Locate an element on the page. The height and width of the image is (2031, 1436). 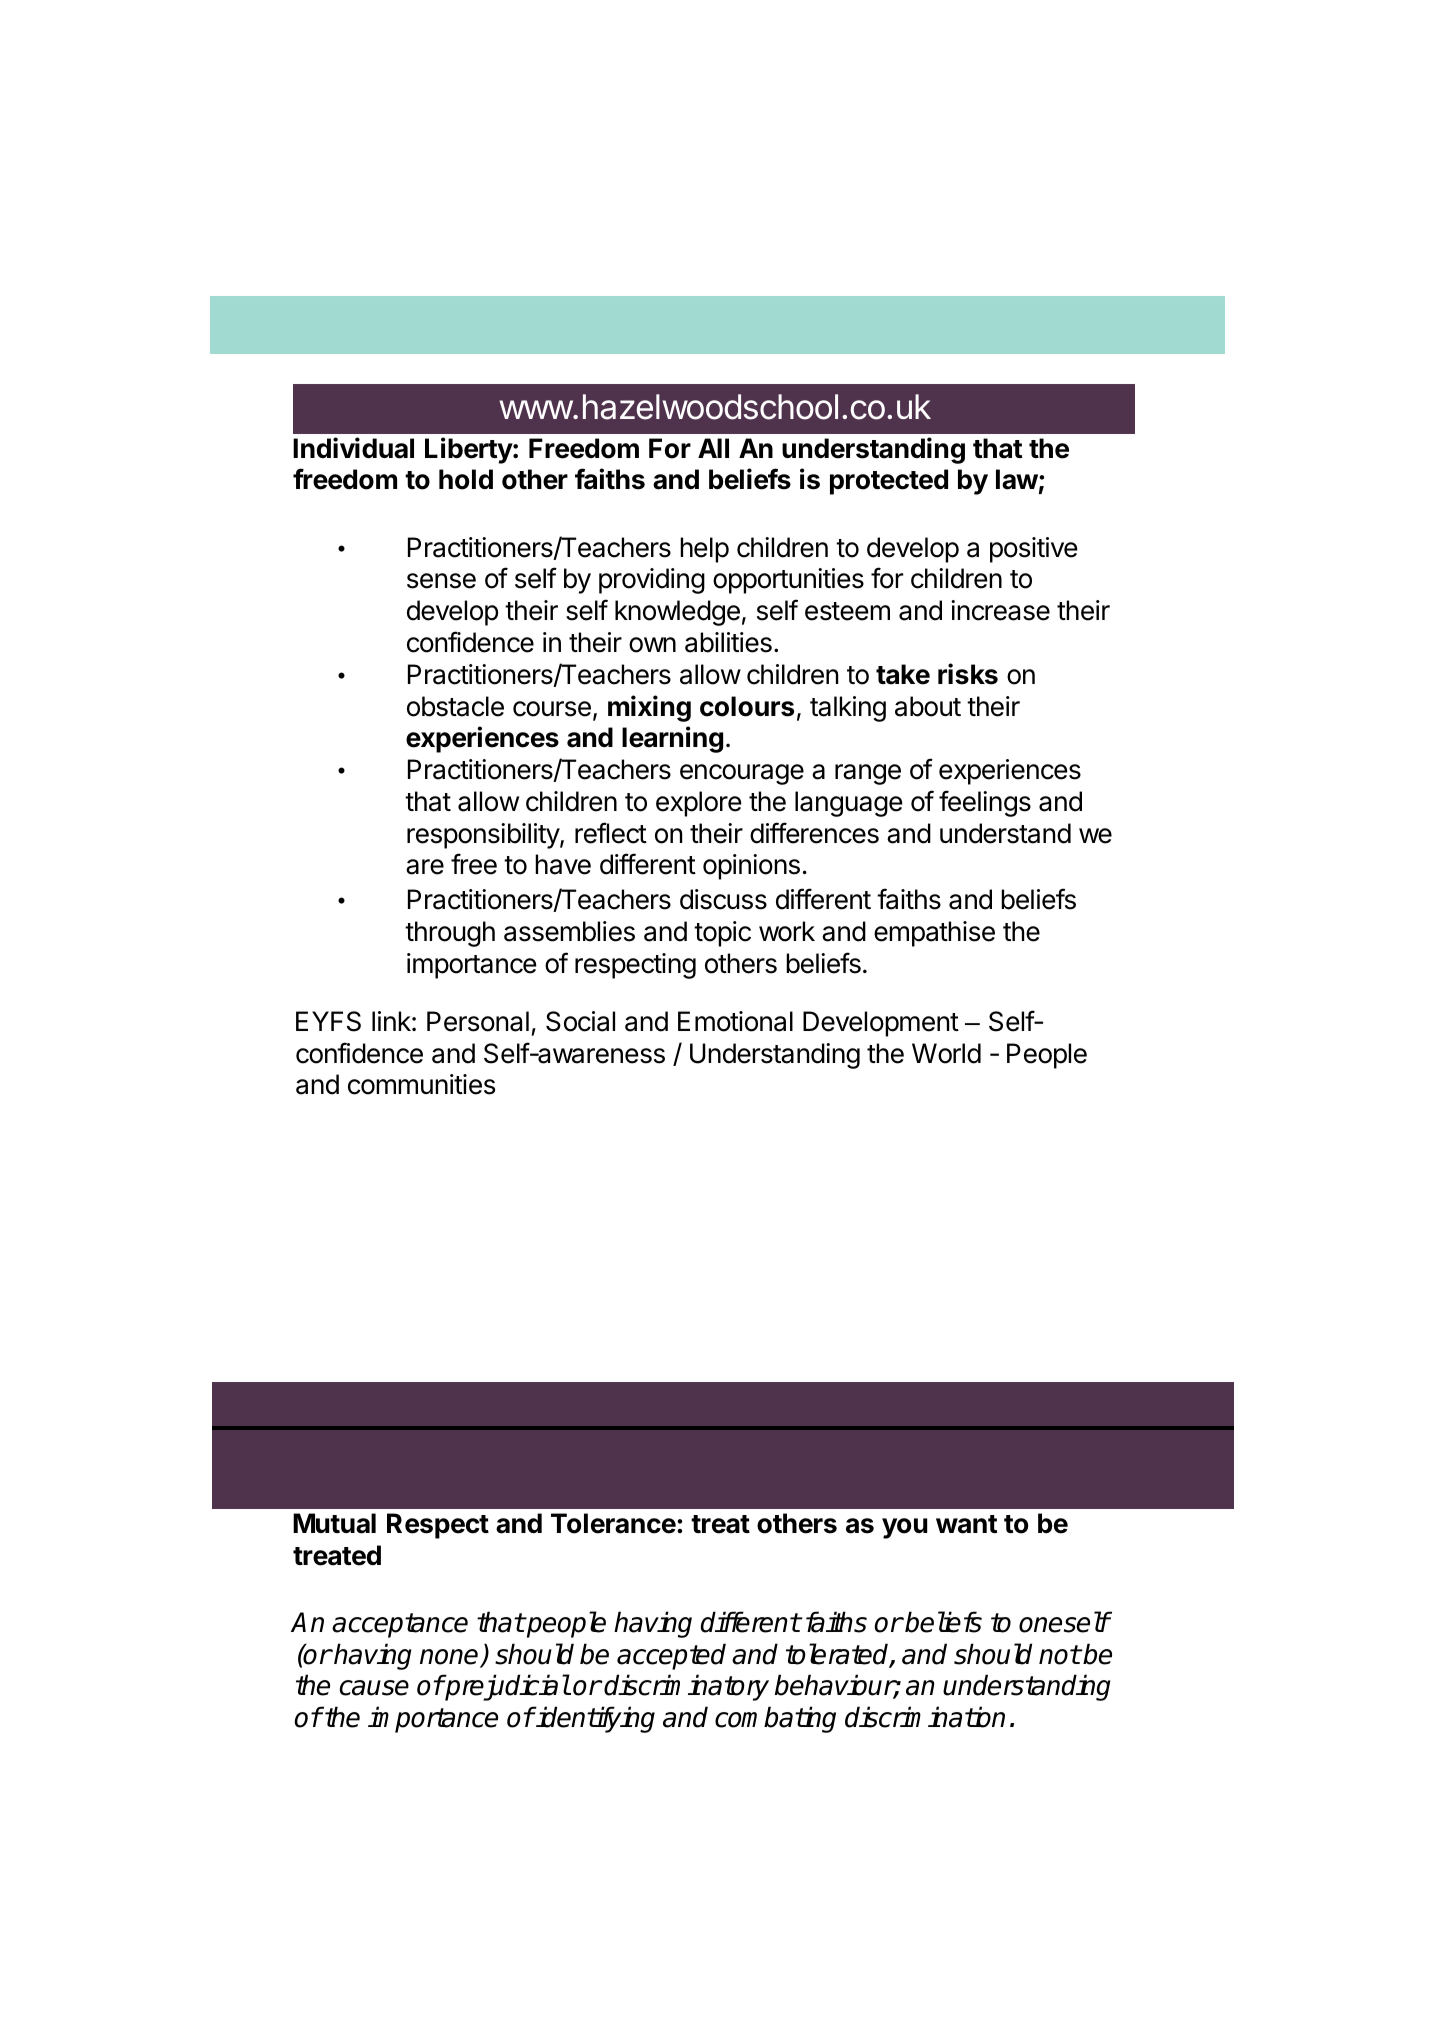
help is located at coordinates (704, 550).
